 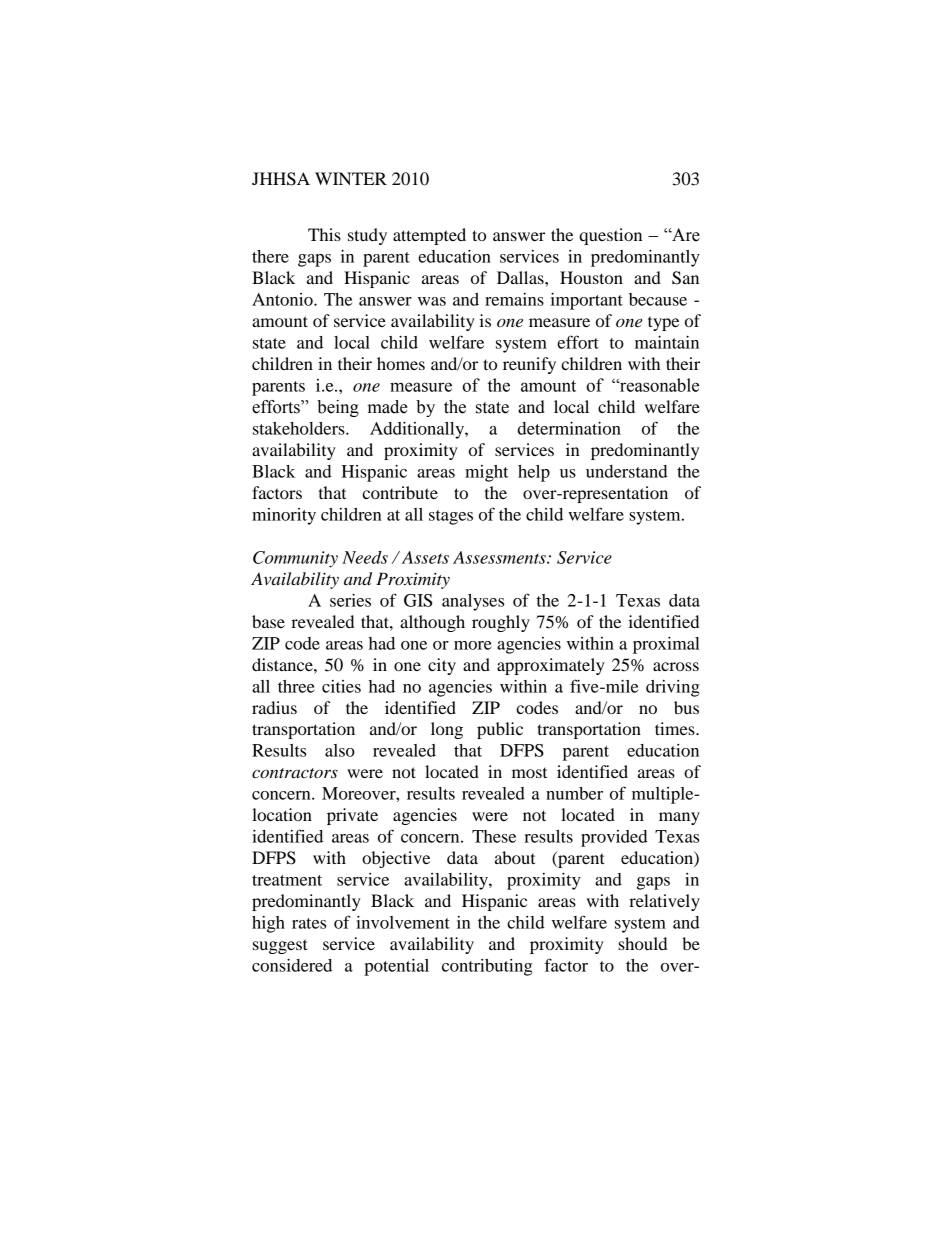 What do you see at coordinates (610, 236) in the document?
I see `question` at bounding box center [610, 236].
